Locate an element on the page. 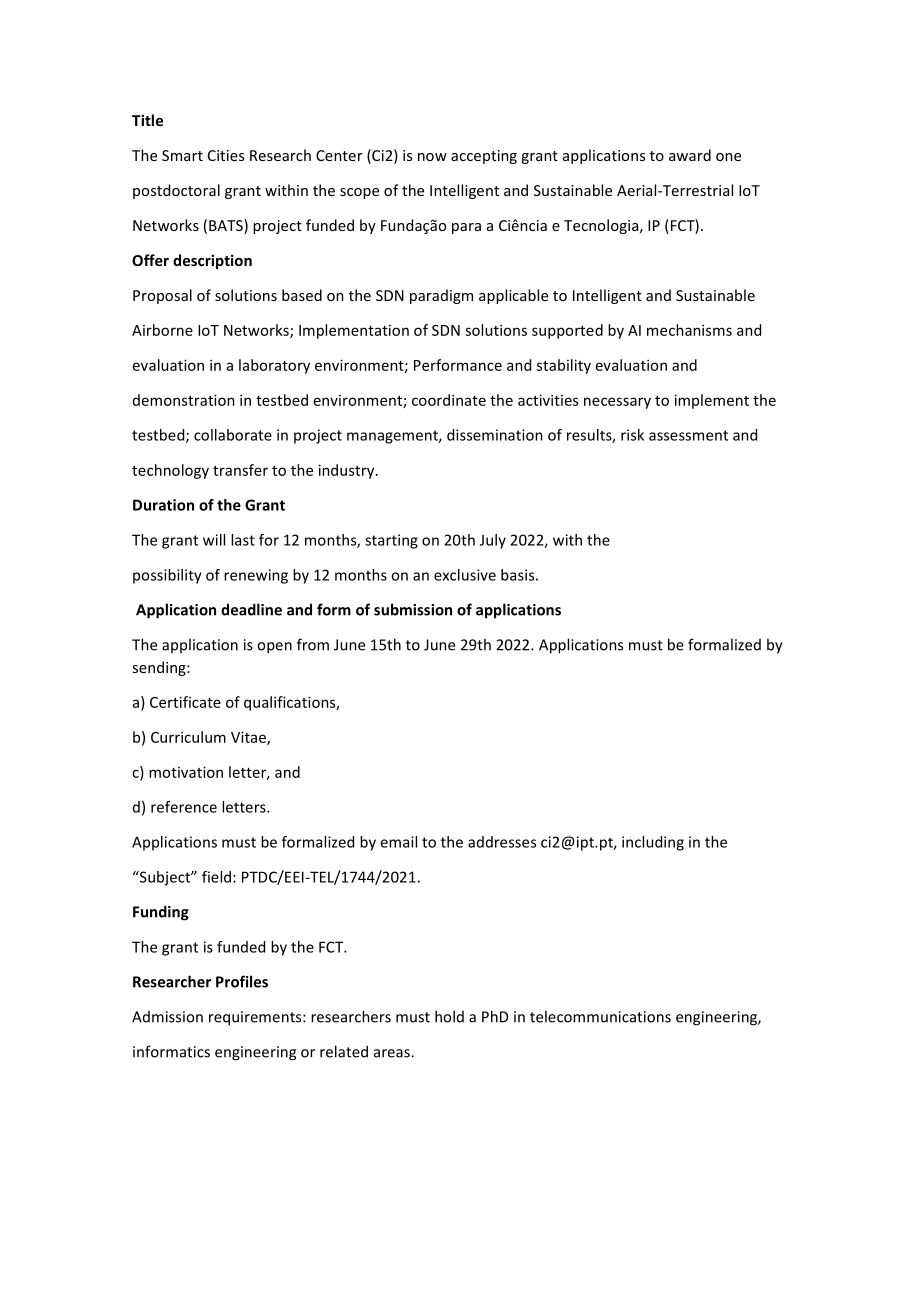 The height and width of the image is (1308, 924). now is located at coordinates (432, 157).
